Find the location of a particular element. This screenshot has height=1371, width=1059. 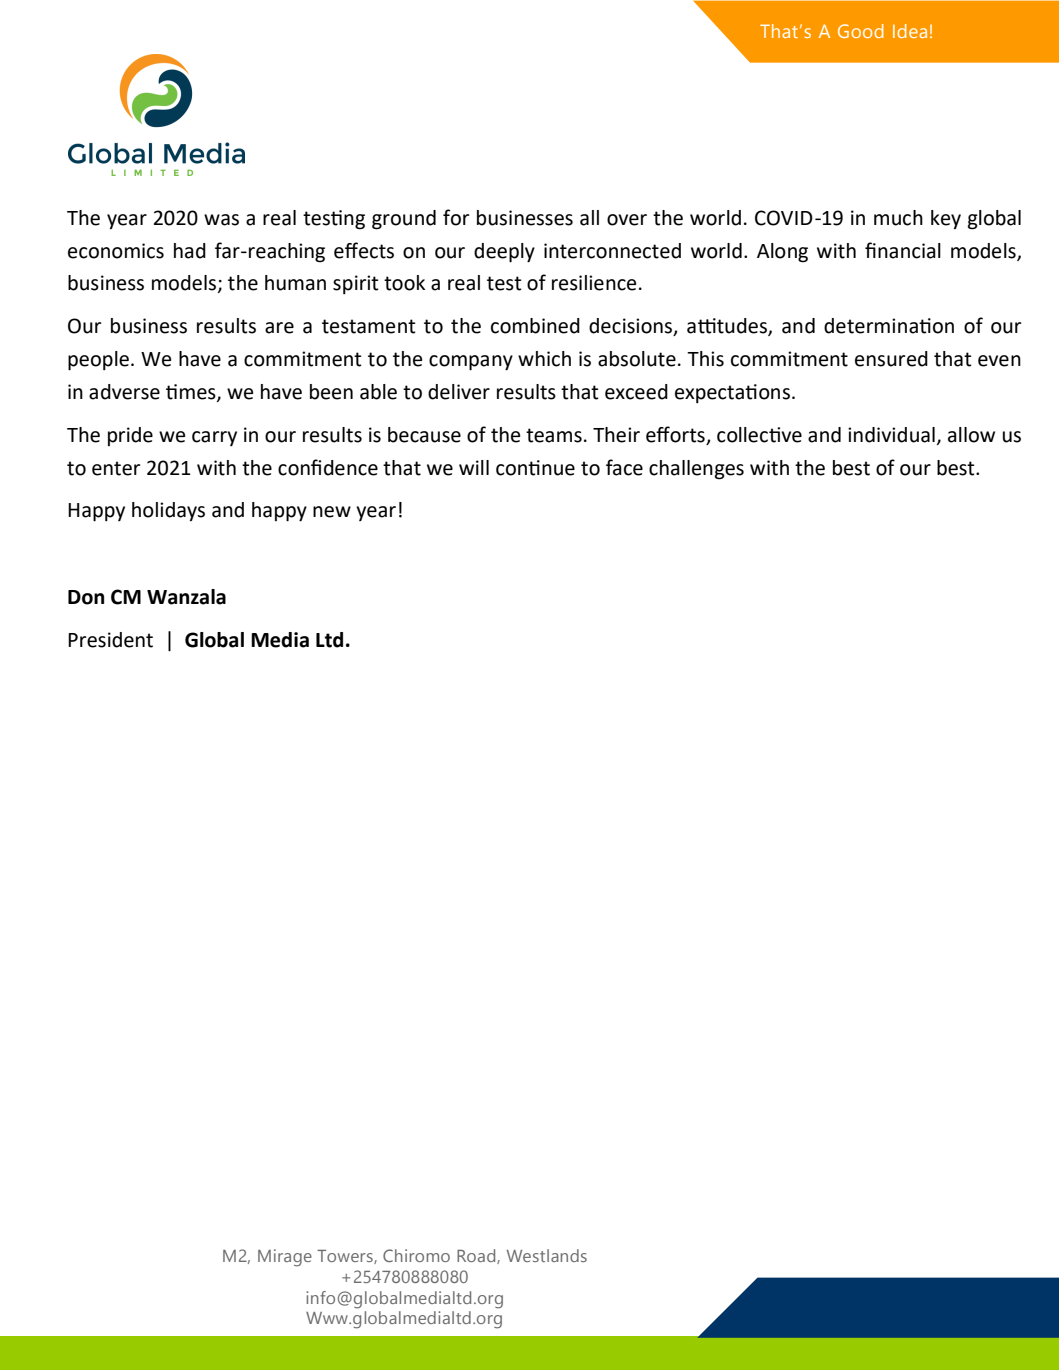

President is located at coordinates (110, 640).
